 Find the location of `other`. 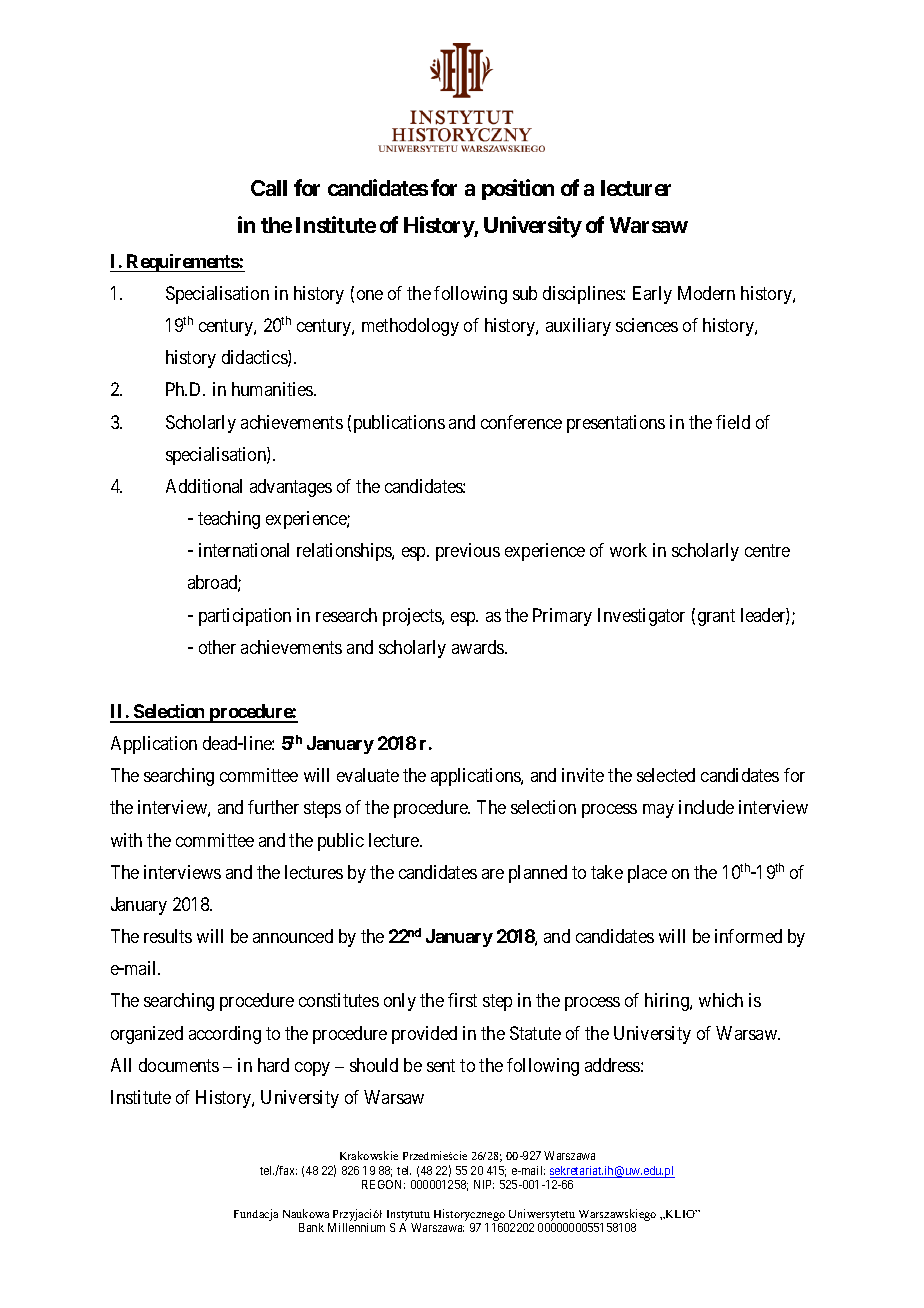

other is located at coordinates (217, 647).
